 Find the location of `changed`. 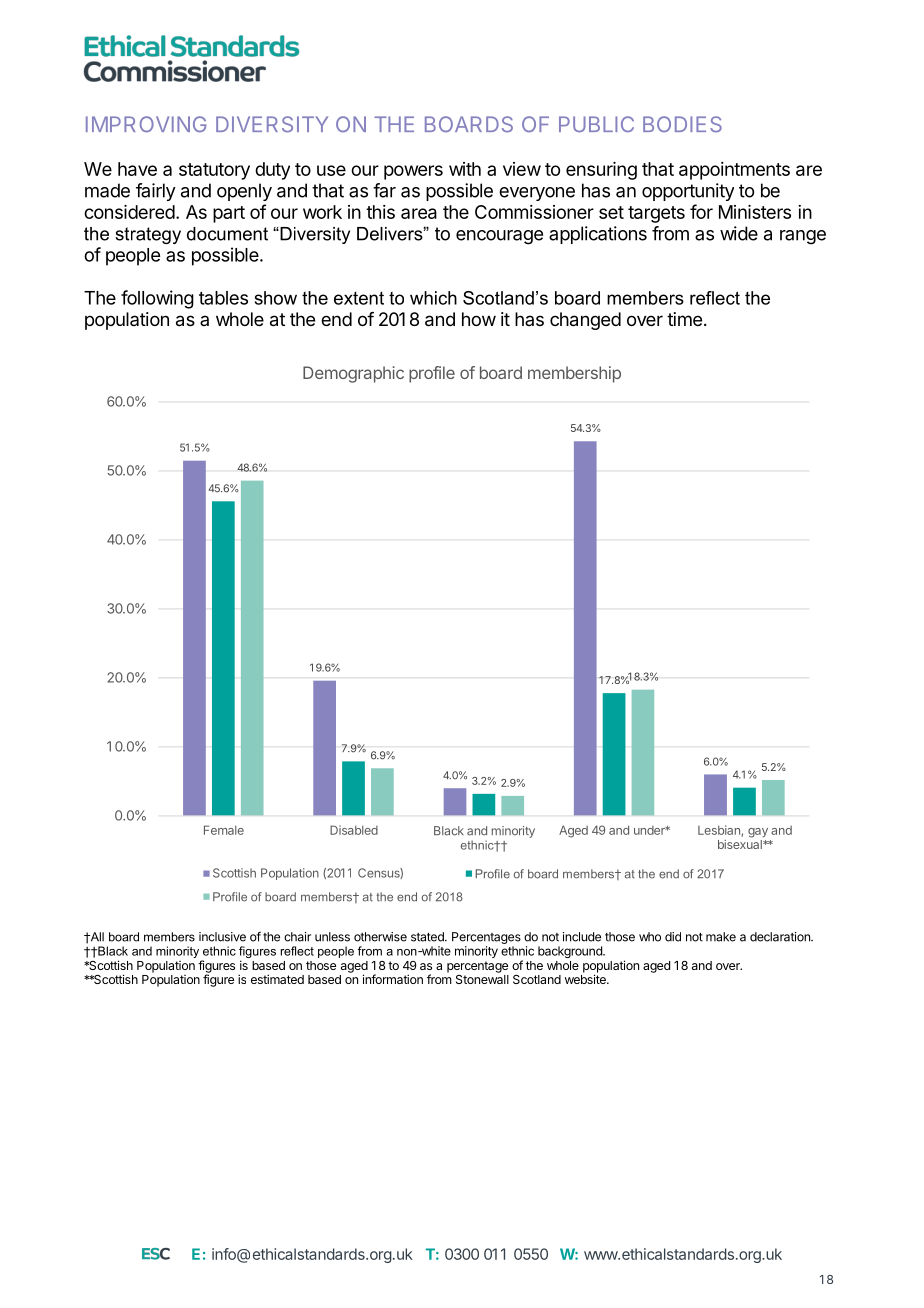

changed is located at coordinates (585, 321).
